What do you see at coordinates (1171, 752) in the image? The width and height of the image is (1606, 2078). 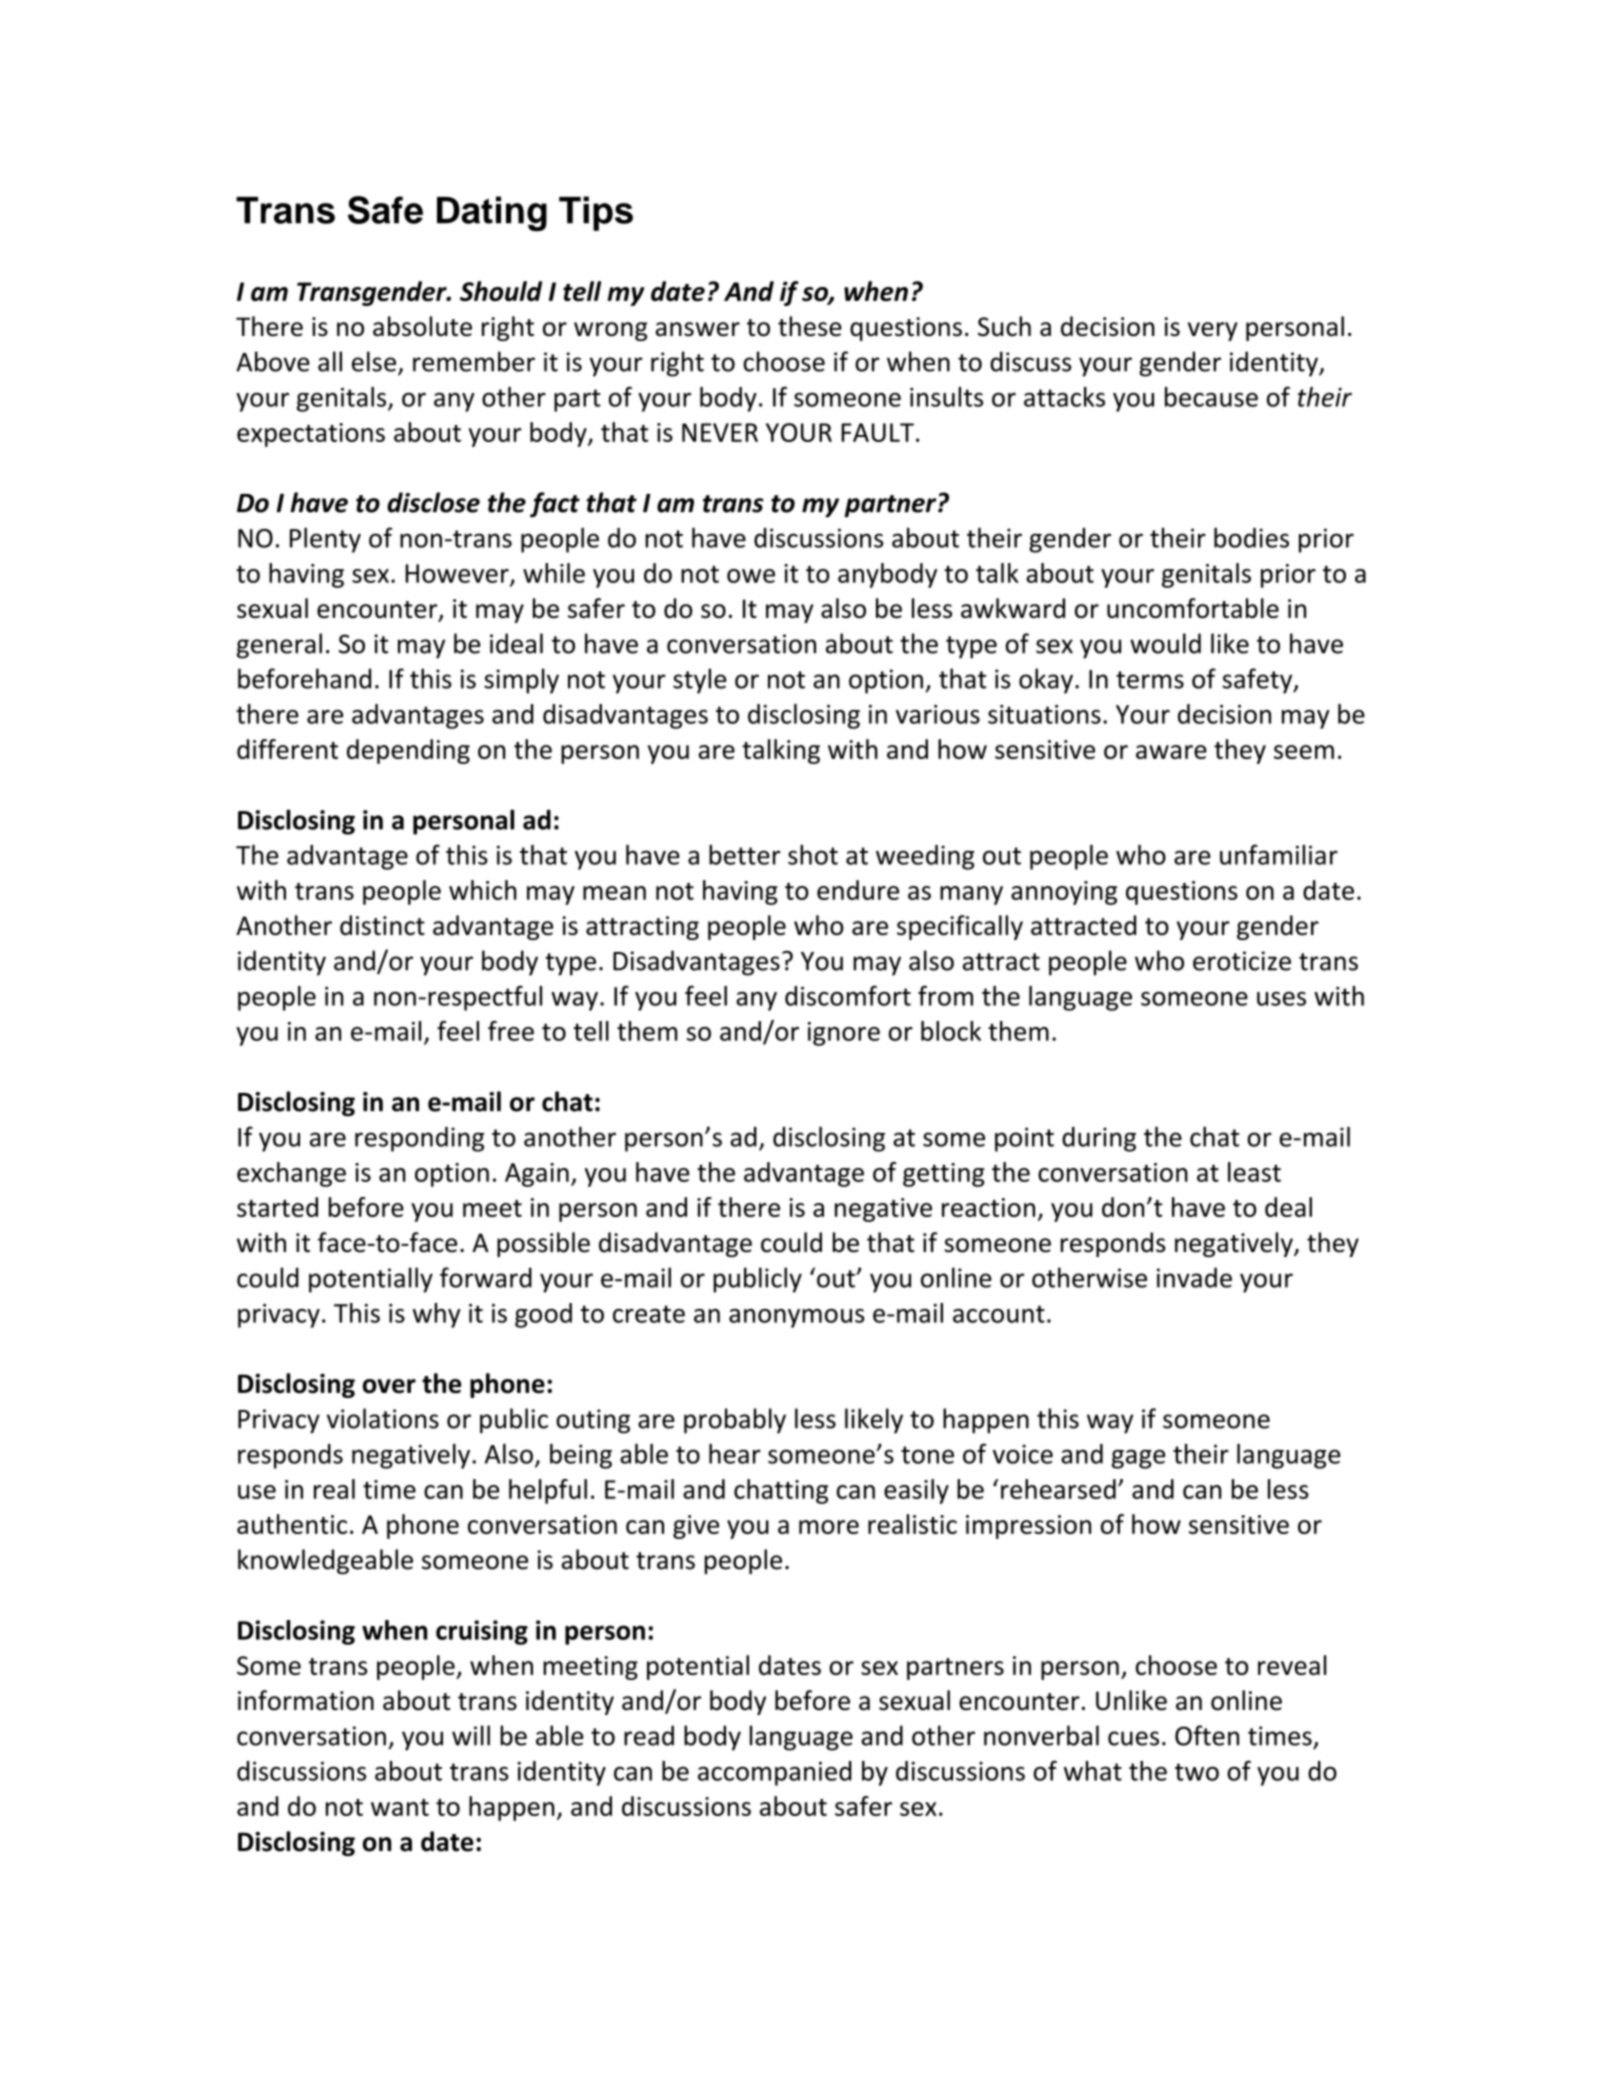 I see `aware` at bounding box center [1171, 752].
